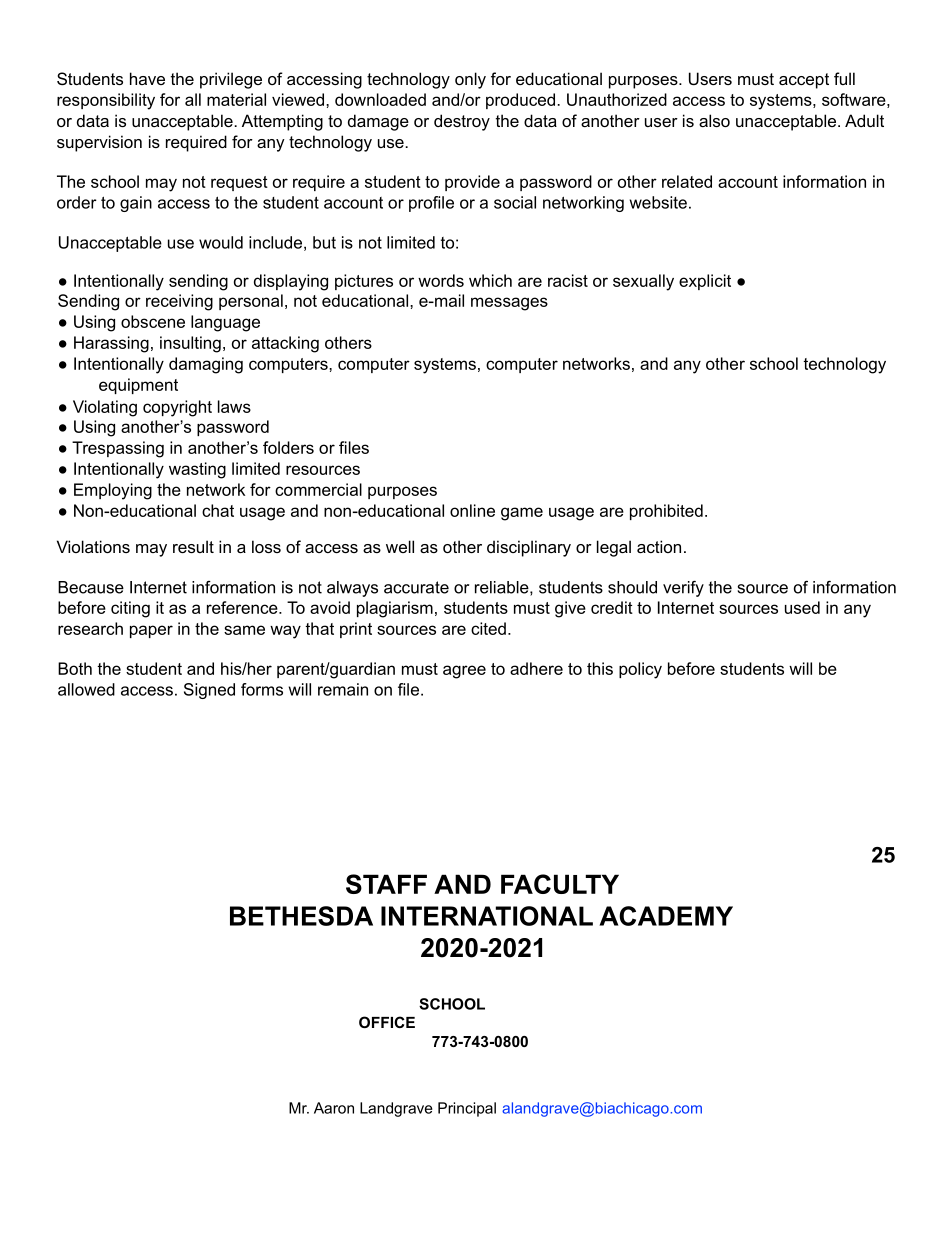 This page has height=1233, width=952. What do you see at coordinates (301, 916) in the page?
I see `BETHESDA` at bounding box center [301, 916].
